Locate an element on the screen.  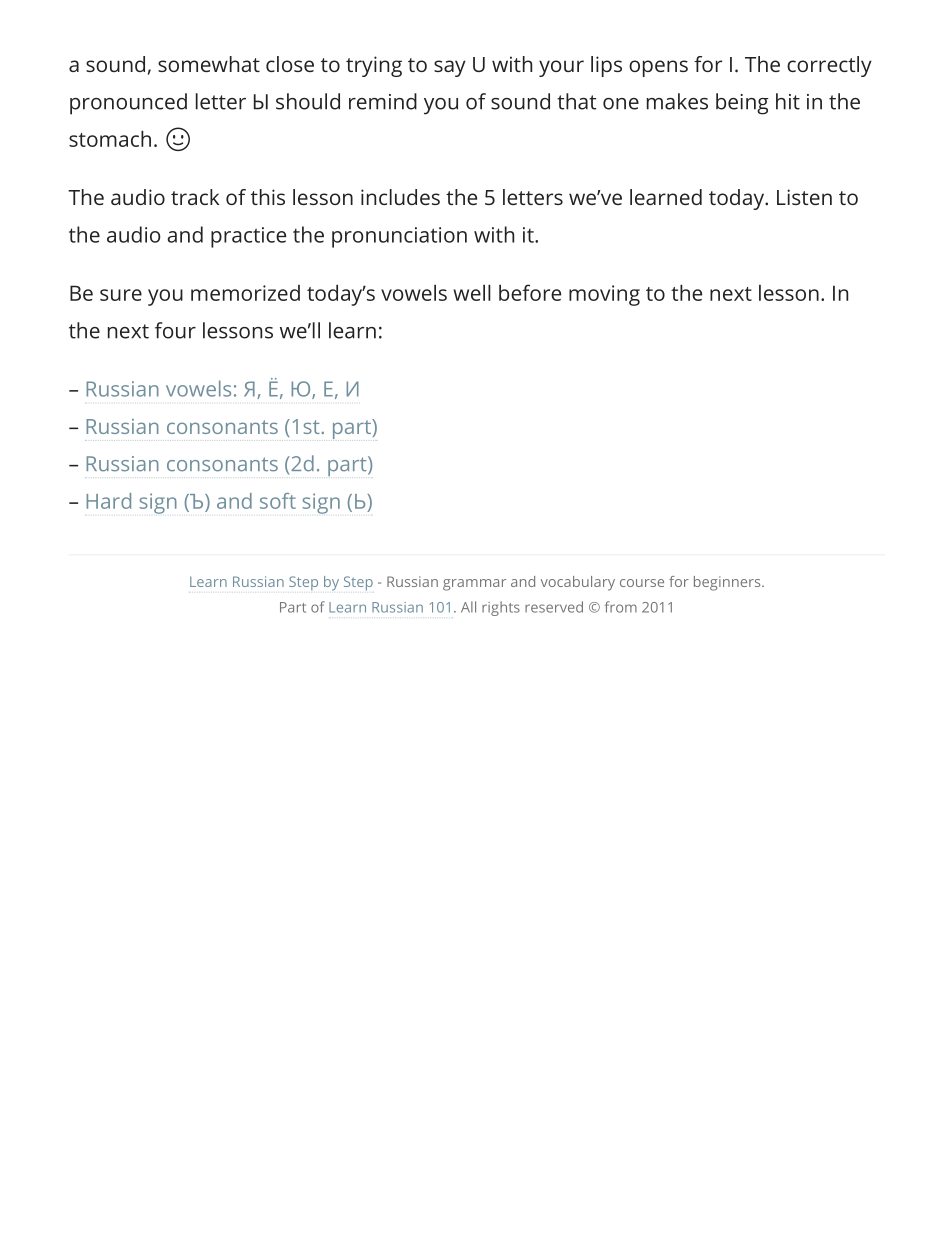
four is located at coordinates (175, 330).
